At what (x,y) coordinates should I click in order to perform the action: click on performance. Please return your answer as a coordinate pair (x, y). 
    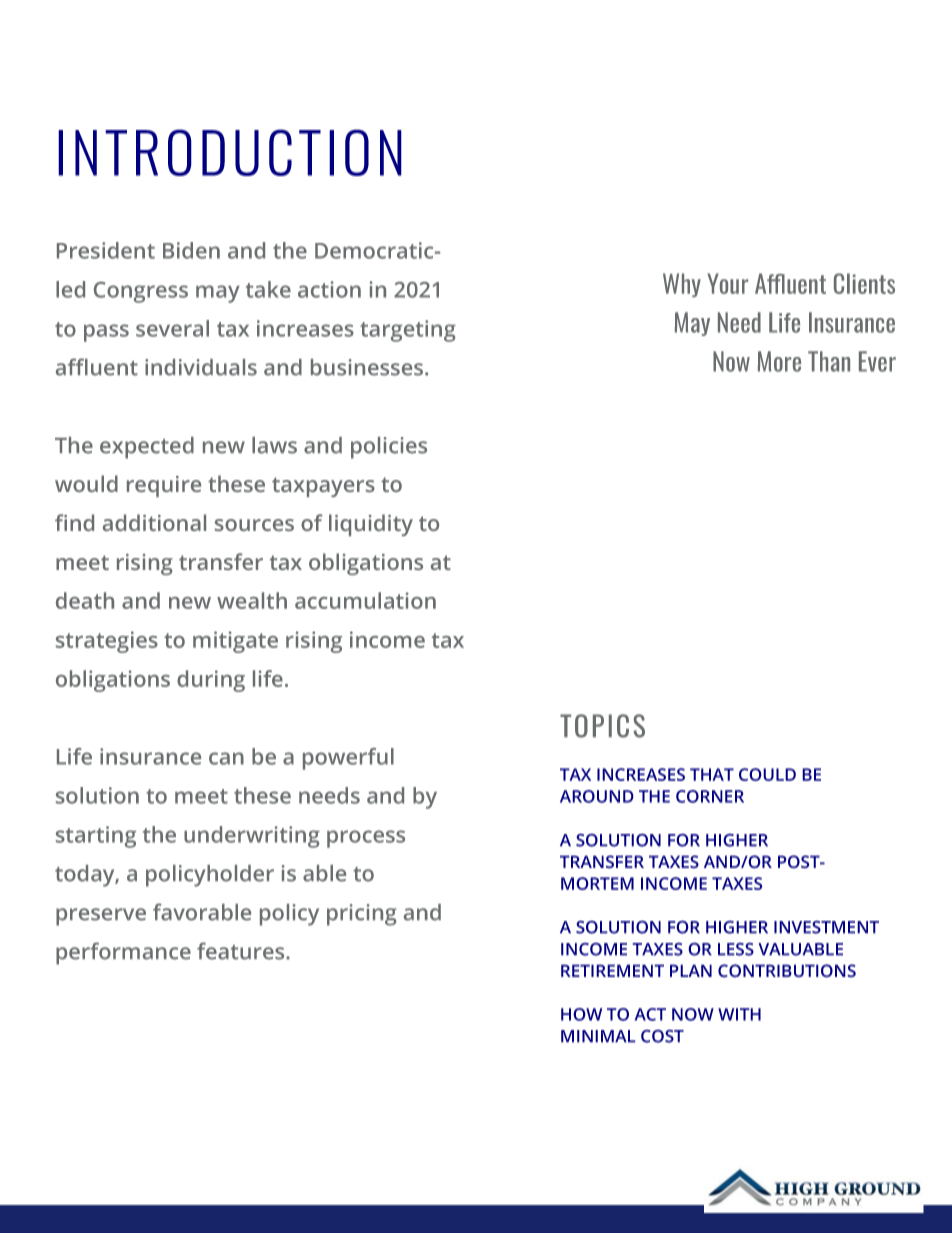
    Looking at the image, I should click on (123, 953).
